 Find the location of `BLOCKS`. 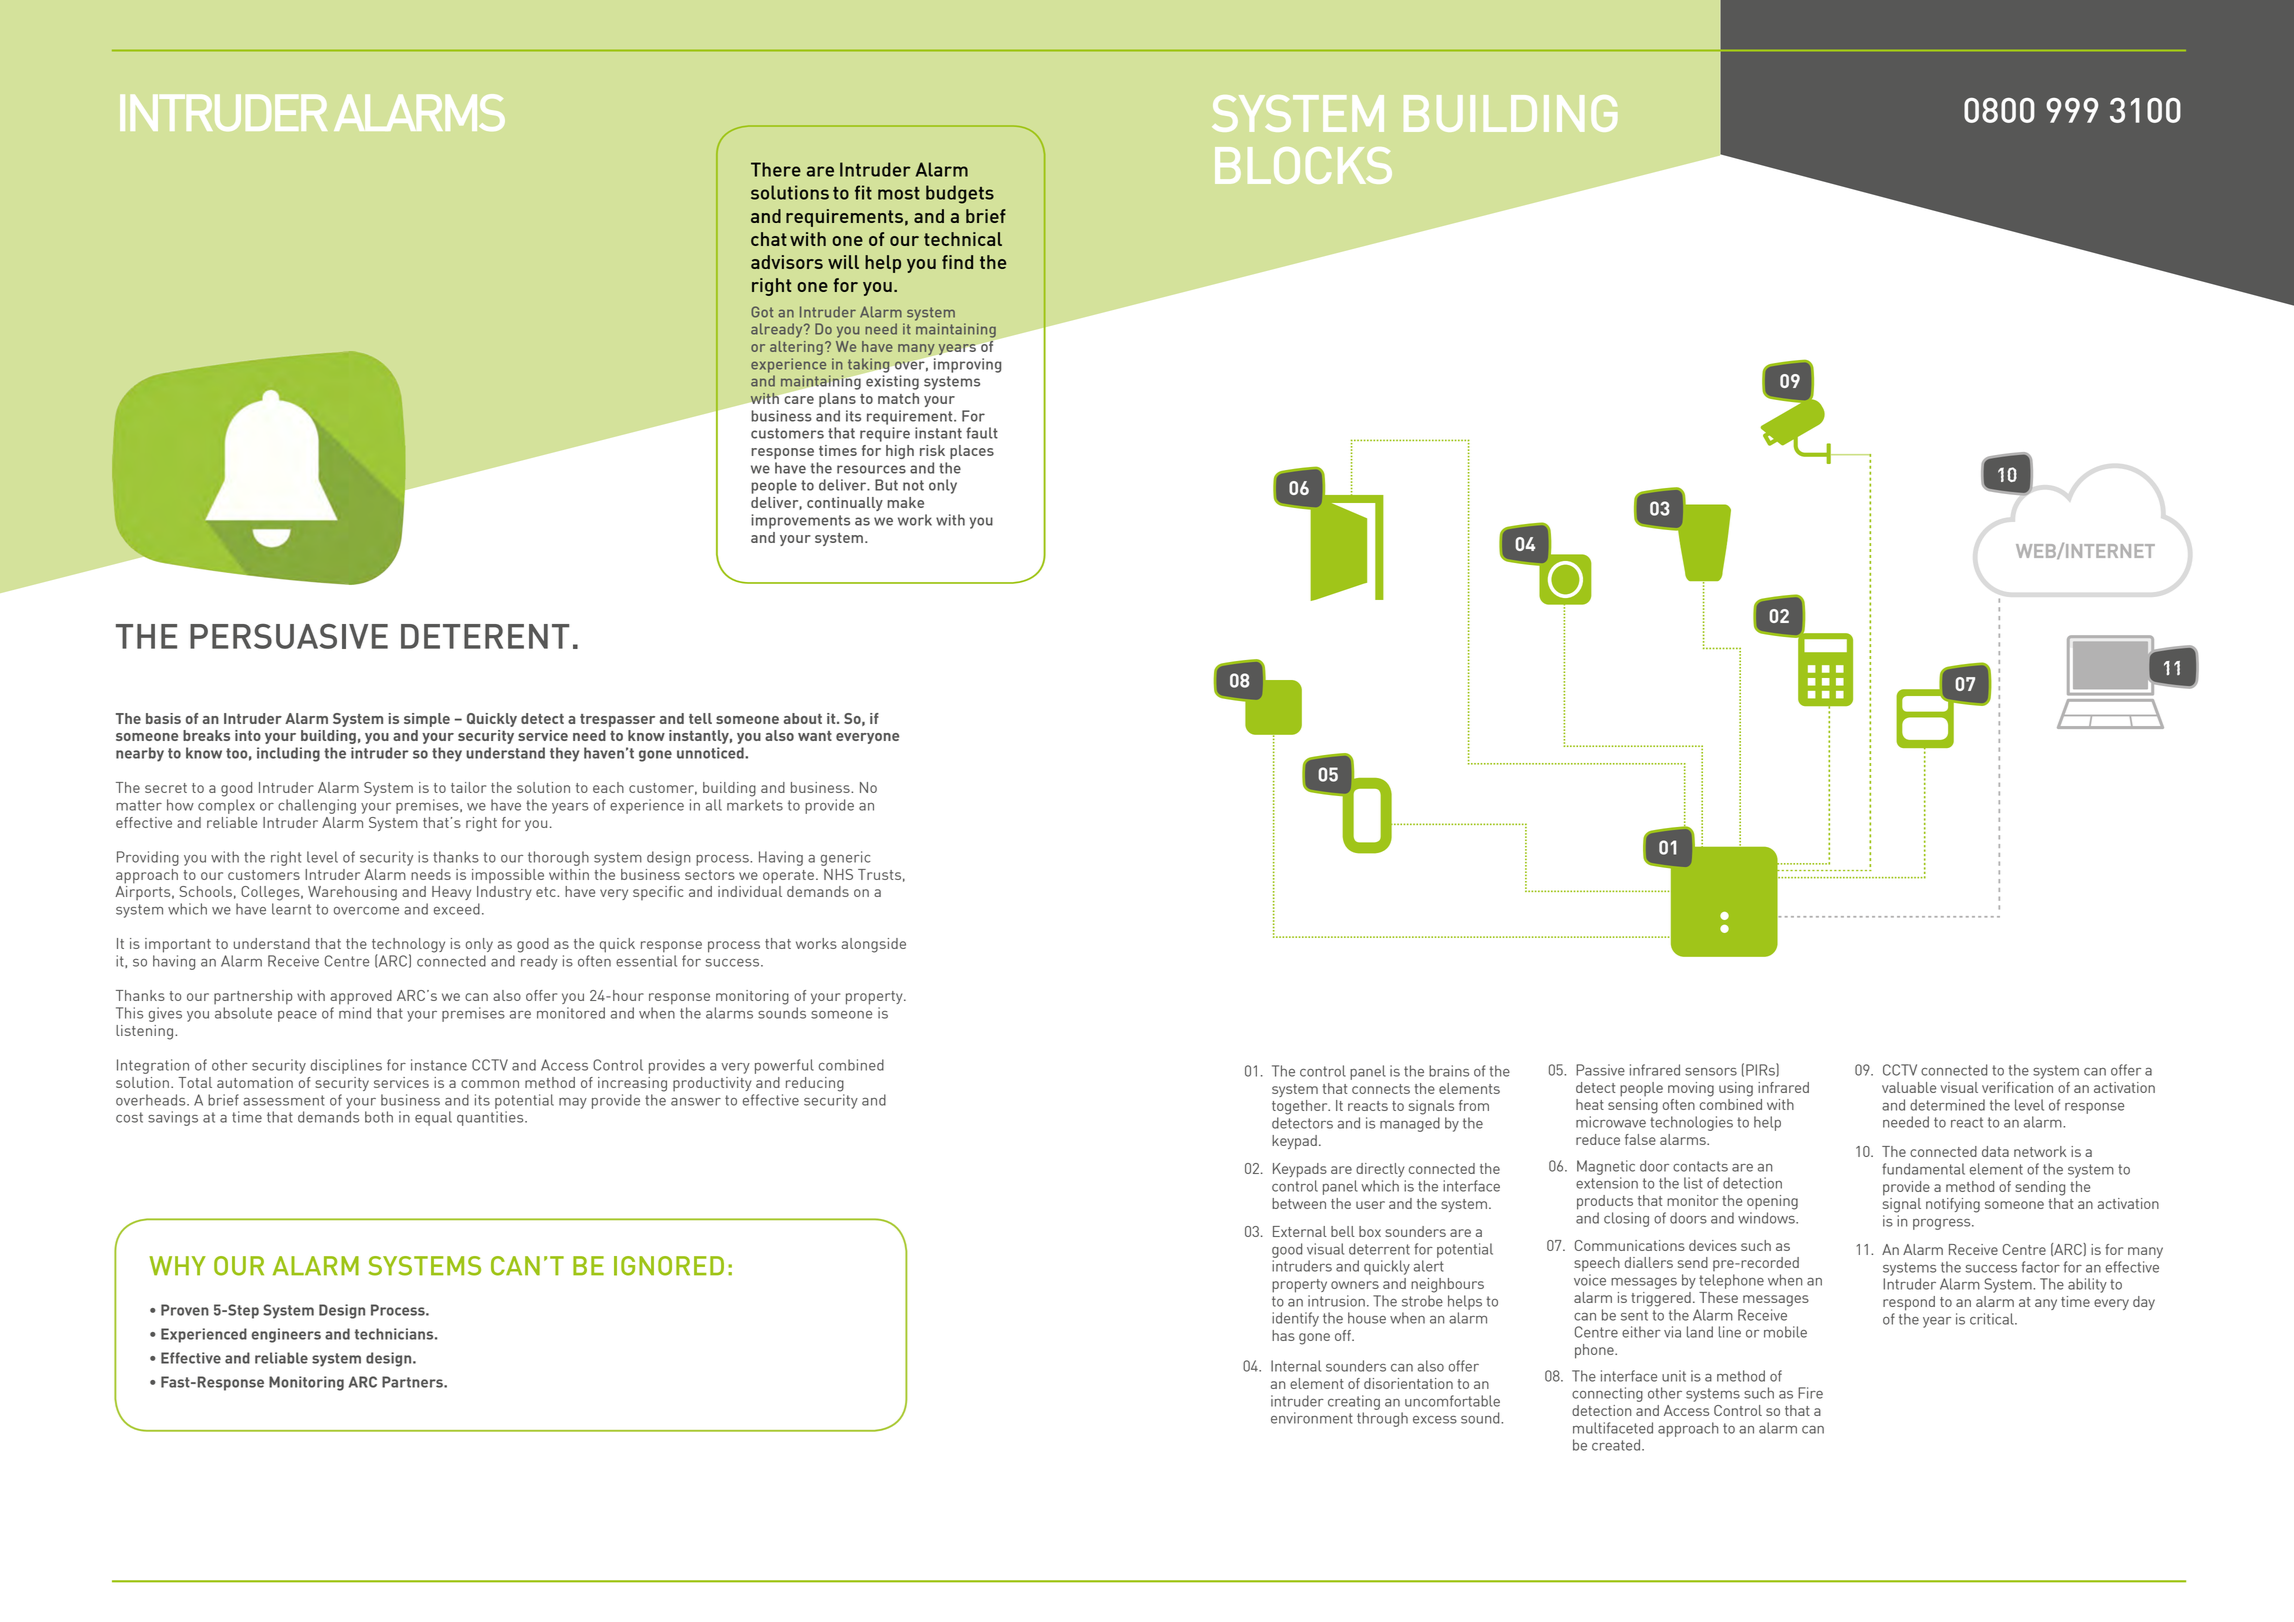

BLOCKS is located at coordinates (1303, 165).
